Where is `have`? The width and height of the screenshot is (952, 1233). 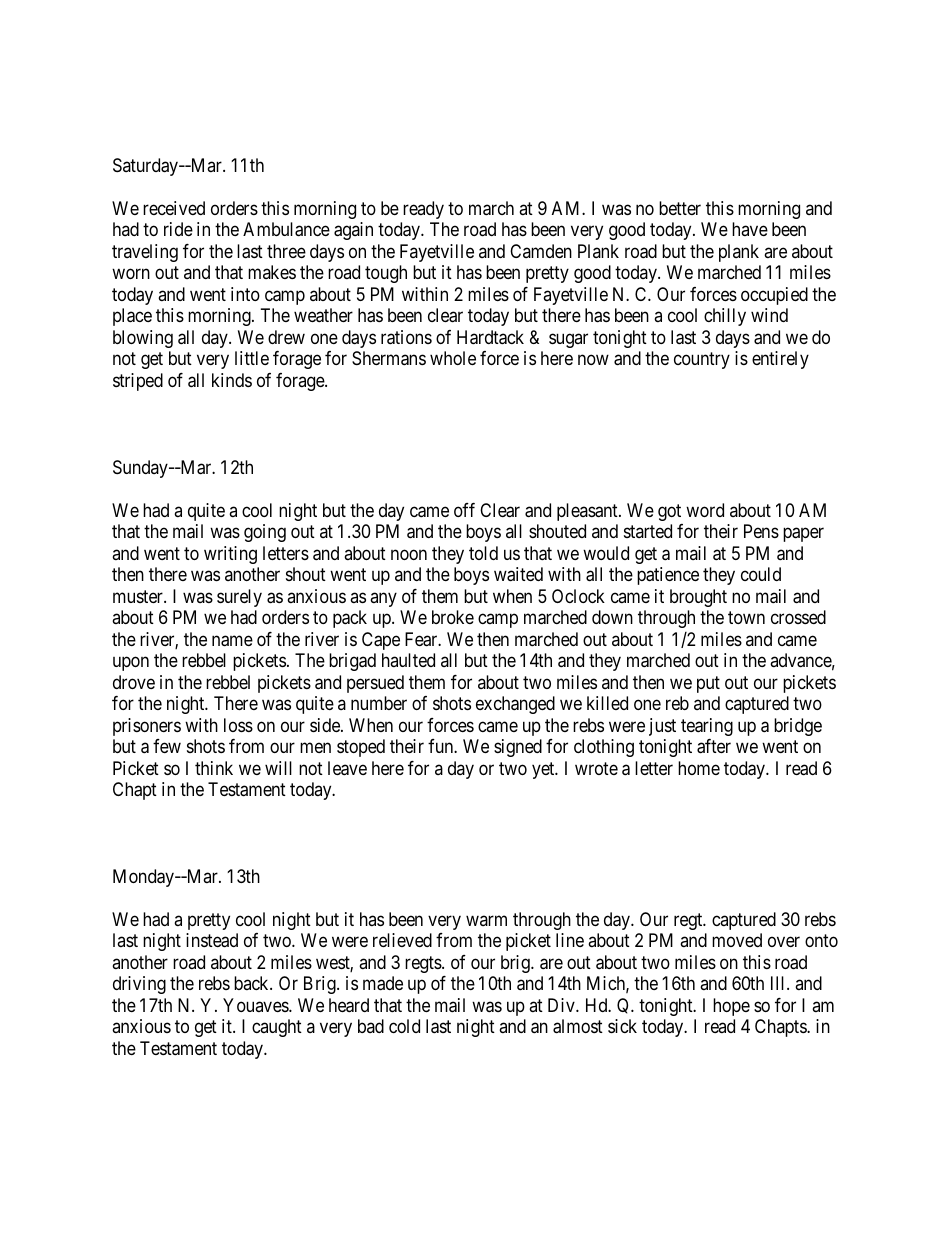
have is located at coordinates (750, 229).
